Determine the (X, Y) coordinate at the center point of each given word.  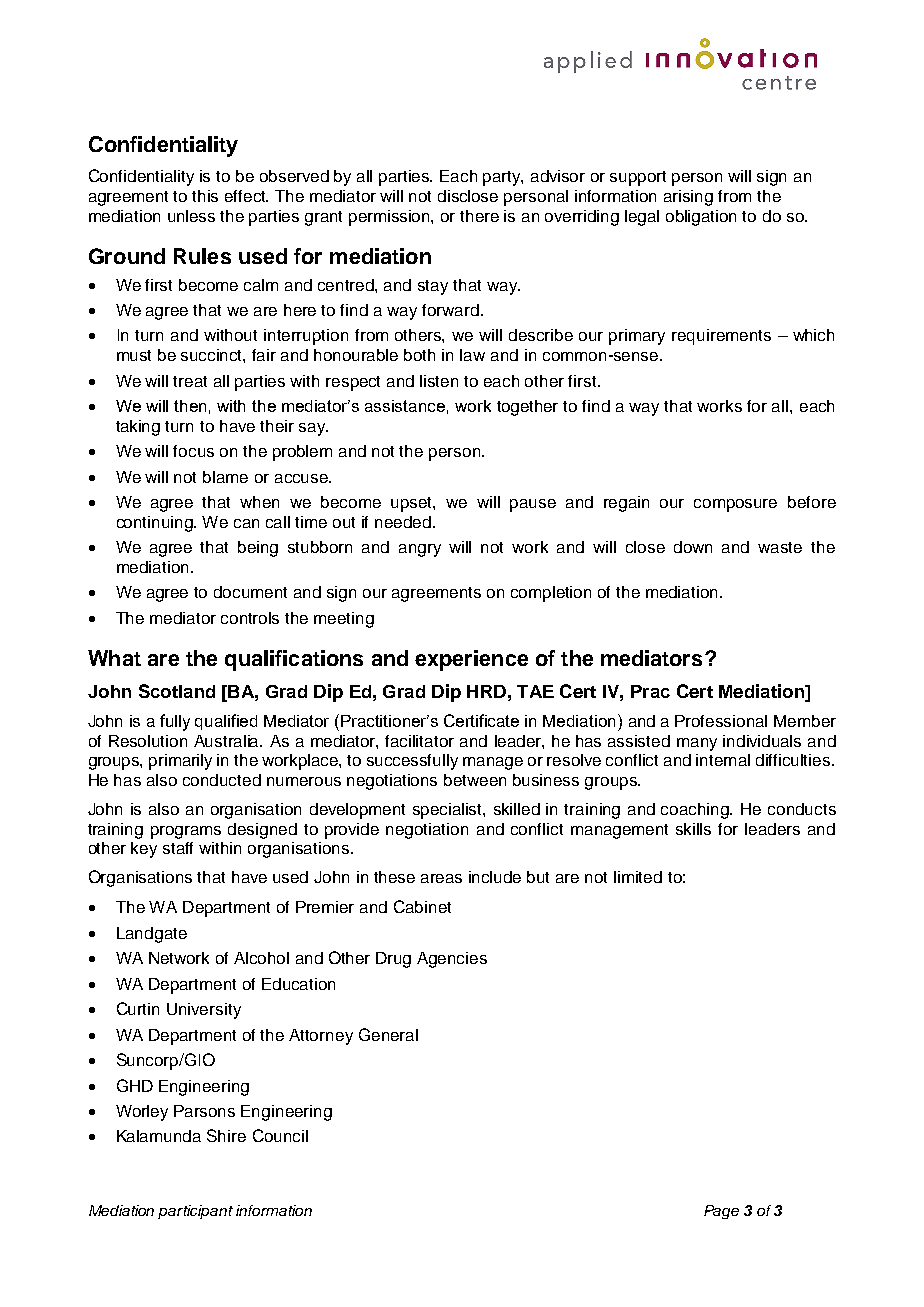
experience (471, 660)
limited (638, 877)
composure (735, 505)
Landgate (152, 935)
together (527, 408)
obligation (701, 218)
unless (191, 216)
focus (193, 451)
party (503, 178)
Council (280, 1135)
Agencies (452, 960)
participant (195, 1212)
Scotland (177, 691)
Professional (721, 721)
